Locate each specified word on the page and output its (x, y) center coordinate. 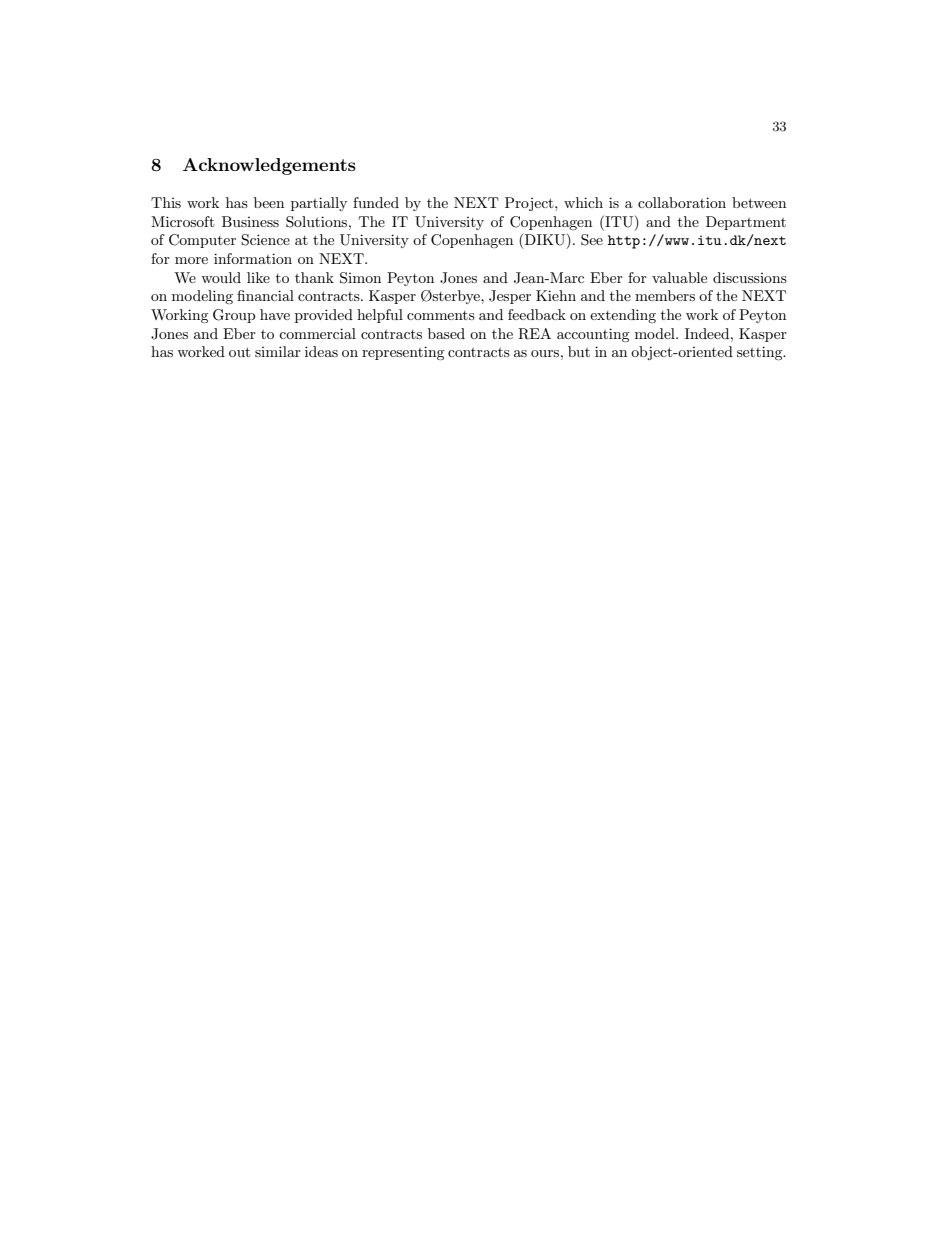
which (583, 202)
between (759, 202)
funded (376, 202)
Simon (360, 278)
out (239, 352)
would (221, 277)
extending (623, 316)
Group (234, 316)
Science (265, 240)
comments (441, 315)
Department (746, 223)
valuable (679, 277)
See (592, 240)
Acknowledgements (269, 166)
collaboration (682, 202)
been (269, 202)
